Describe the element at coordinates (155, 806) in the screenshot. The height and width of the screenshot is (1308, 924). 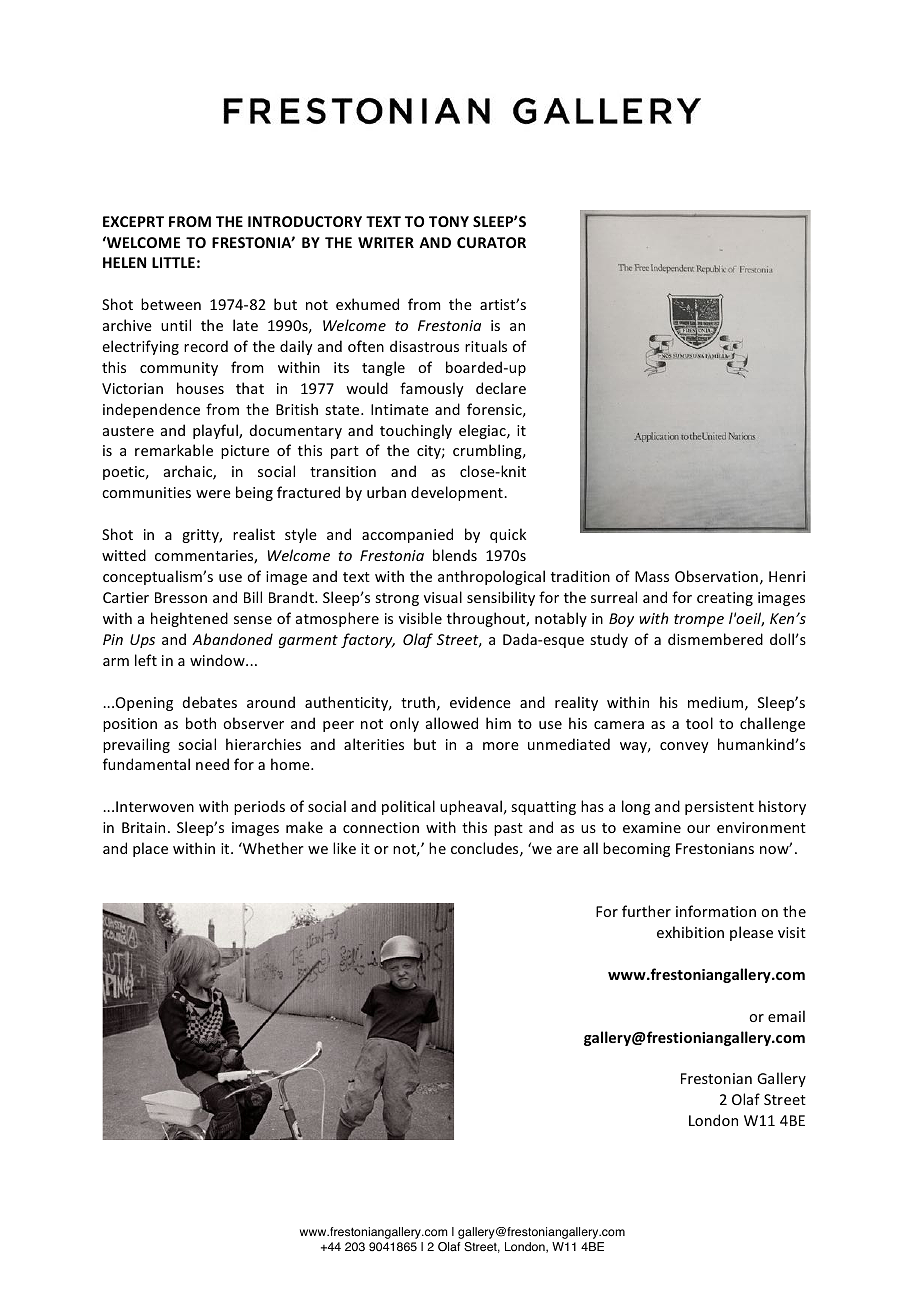
I see `Interwoven` at that location.
